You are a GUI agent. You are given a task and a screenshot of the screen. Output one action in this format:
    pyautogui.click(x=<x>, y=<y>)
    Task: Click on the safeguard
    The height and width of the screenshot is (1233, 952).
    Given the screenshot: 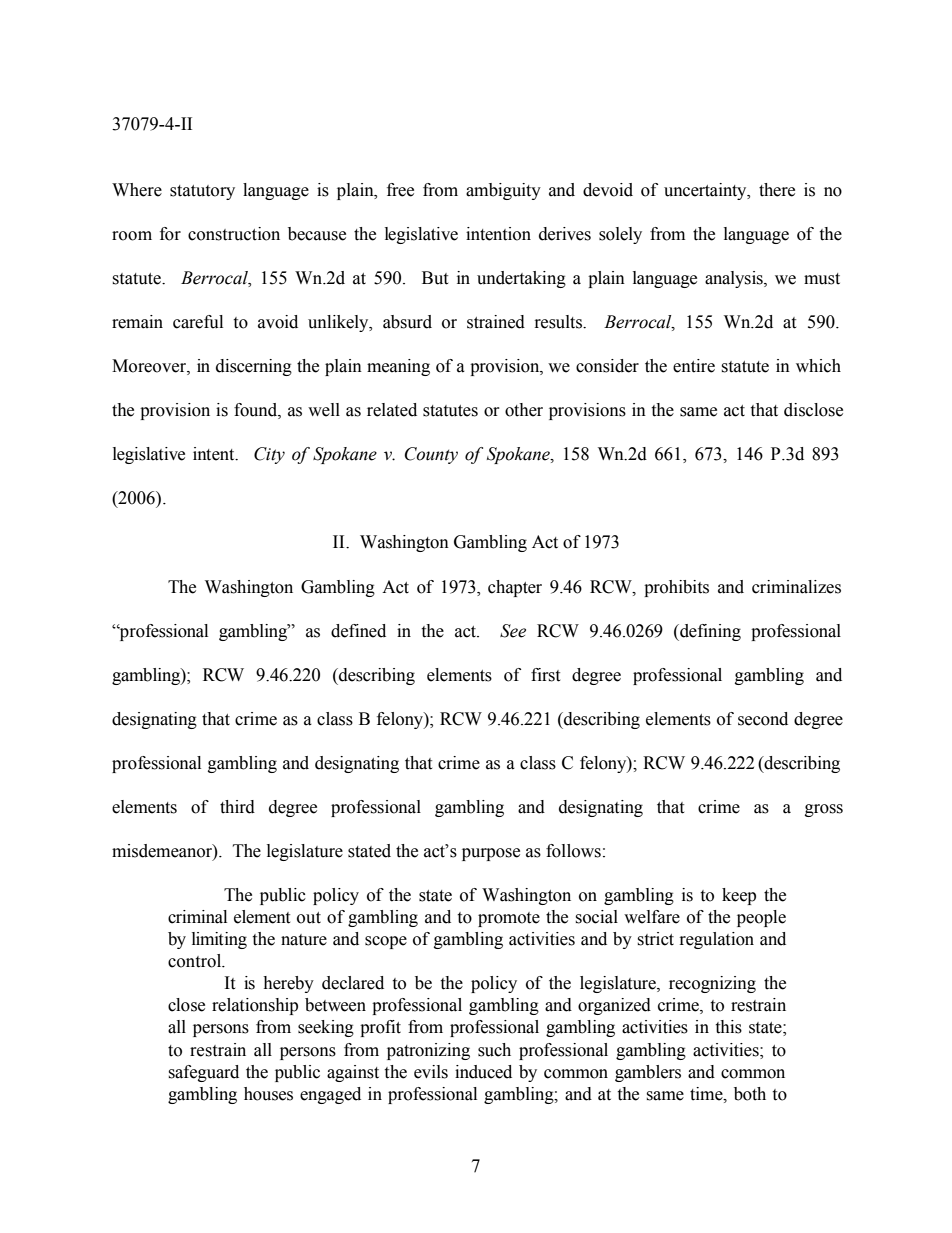 What is the action you would take?
    pyautogui.click(x=203, y=1073)
